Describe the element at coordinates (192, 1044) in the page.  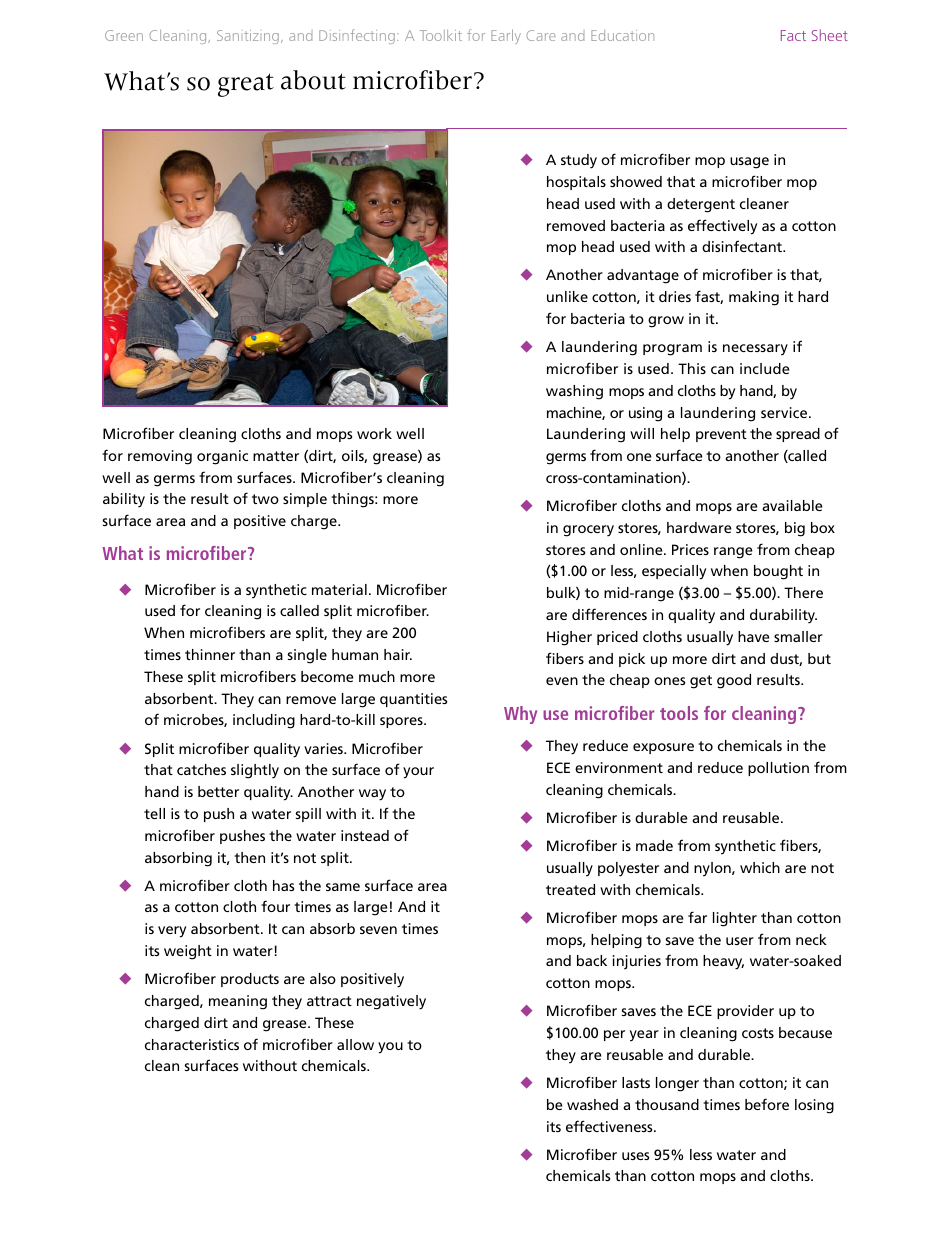
I see `characteristics` at that location.
